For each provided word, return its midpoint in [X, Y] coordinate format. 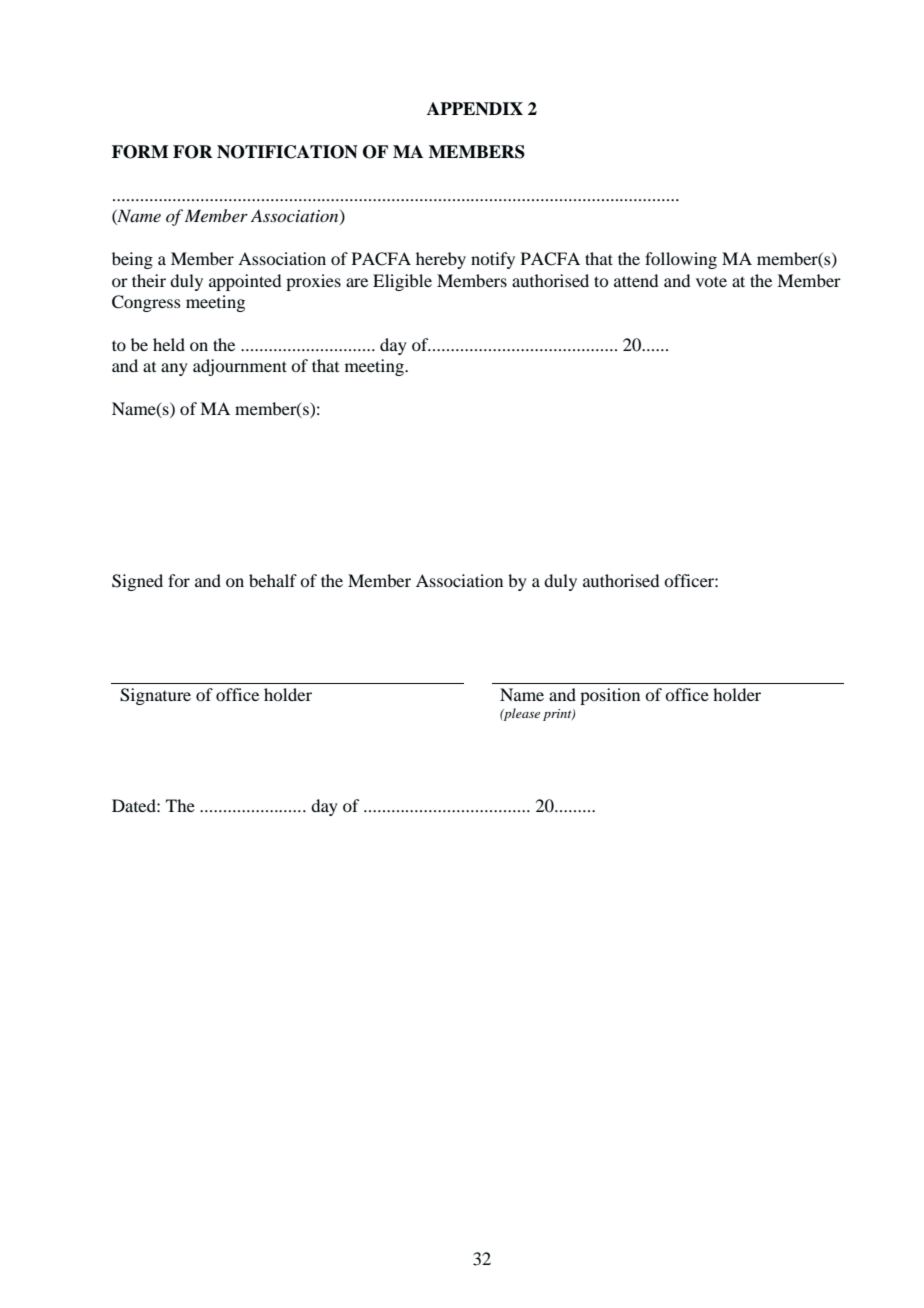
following [681, 260]
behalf [273, 580]
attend [636, 280]
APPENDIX [475, 109]
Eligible [402, 282]
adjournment [240, 367]
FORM [140, 152]
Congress [146, 303]
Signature [155, 696]
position [610, 696]
